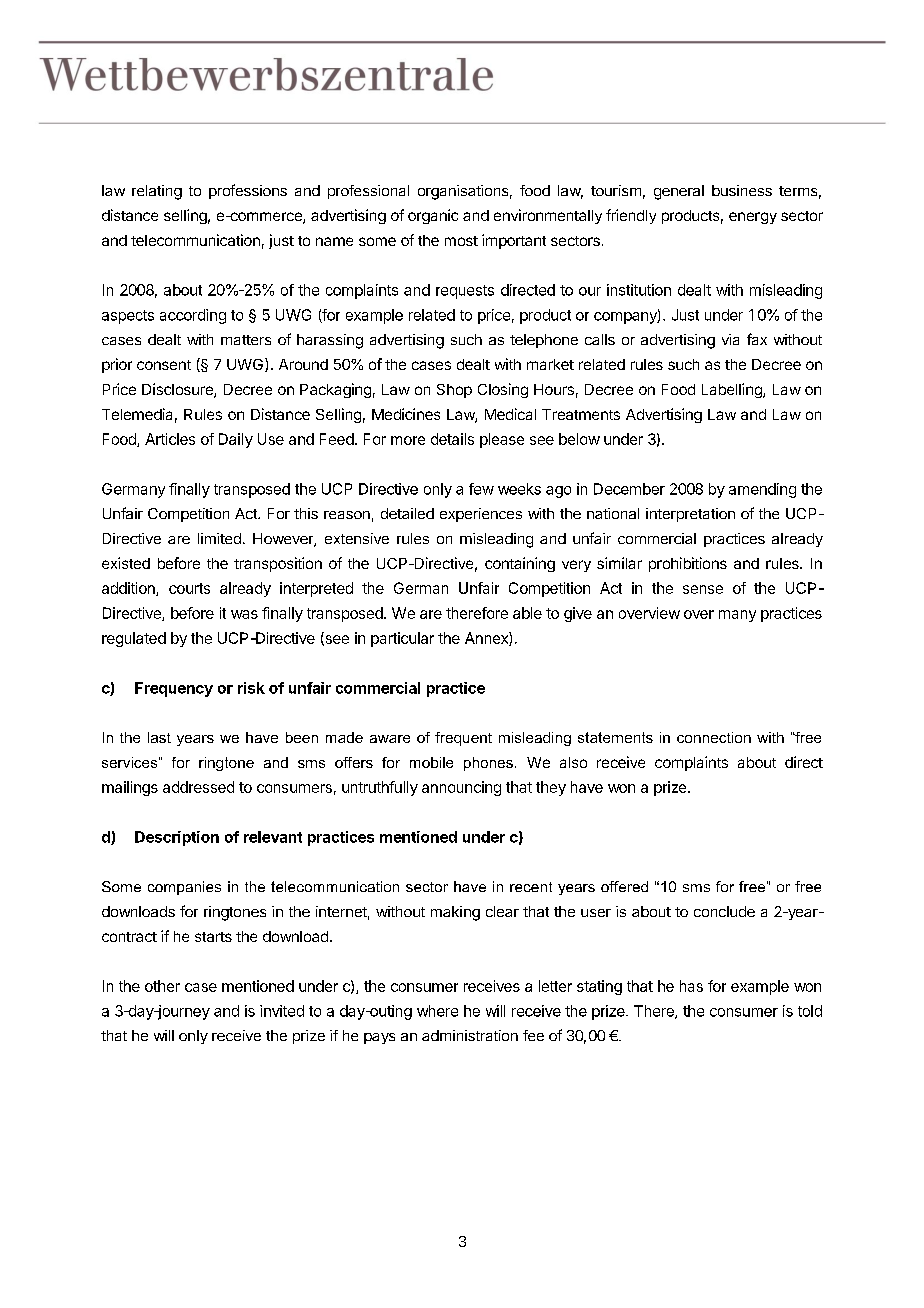 This screenshot has height=1308, width=924. I want to click on organic, so click(433, 216).
